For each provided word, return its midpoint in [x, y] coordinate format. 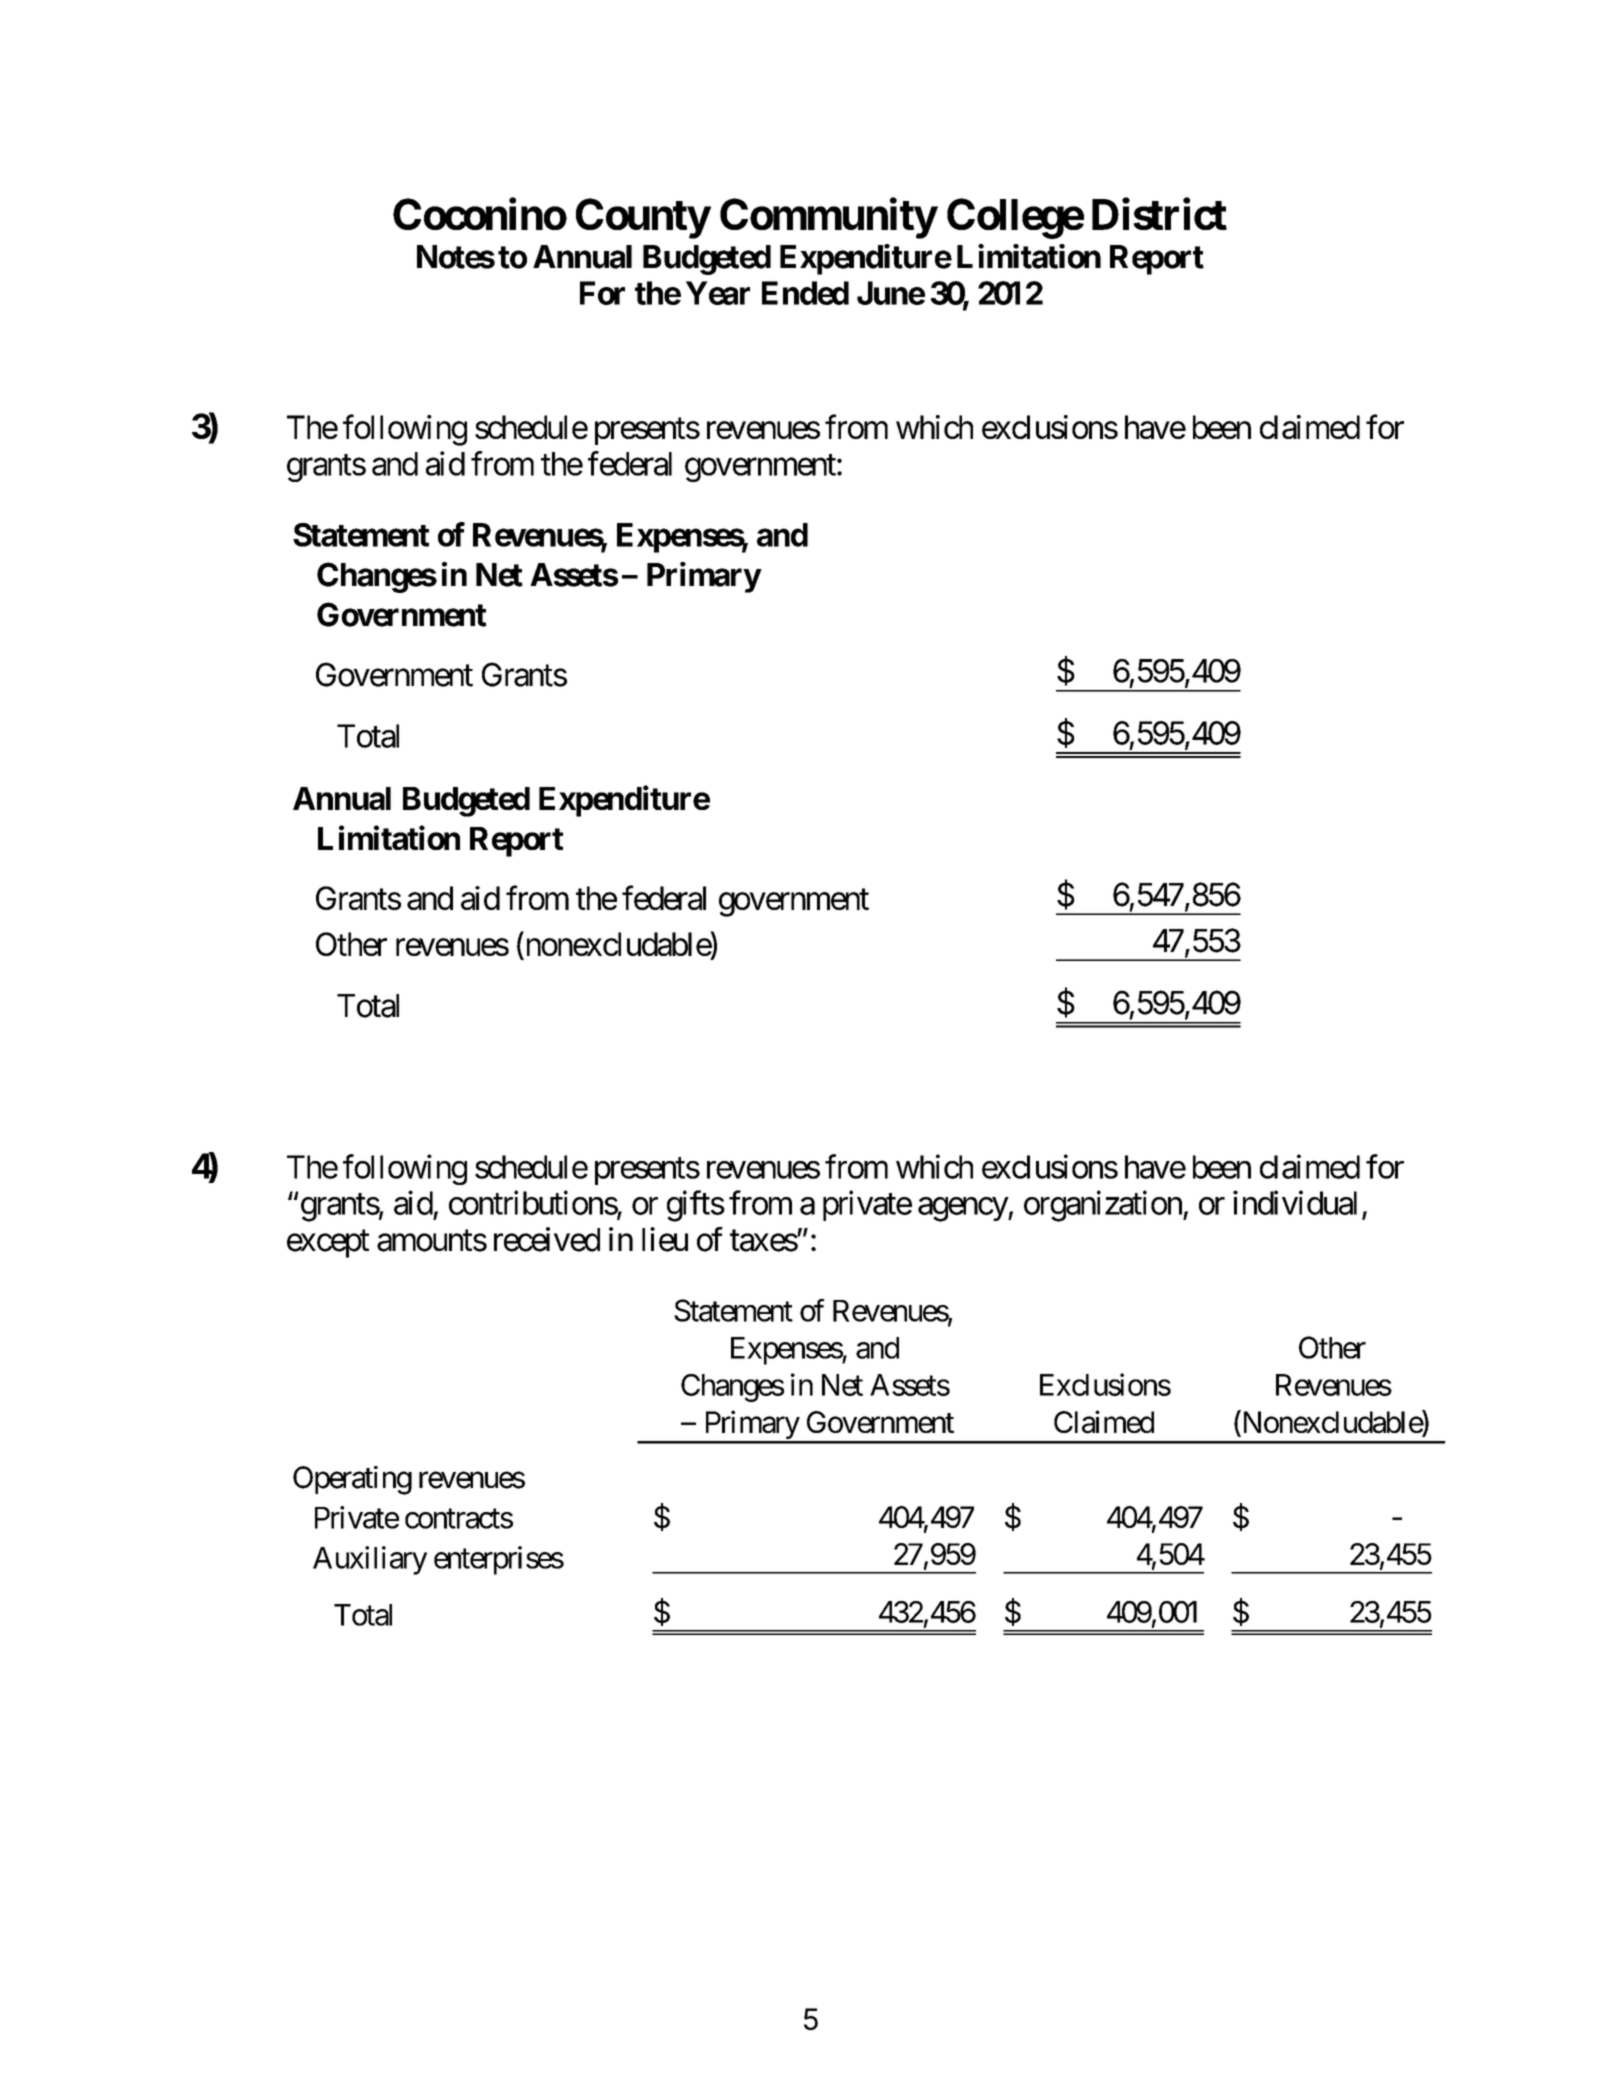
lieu [665, 1239]
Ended [805, 293]
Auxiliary [370, 1560]
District [1159, 214]
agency [963, 1209]
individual [1295, 1202]
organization [1103, 1206]
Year [718, 293]
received [547, 1239]
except [328, 1244]
